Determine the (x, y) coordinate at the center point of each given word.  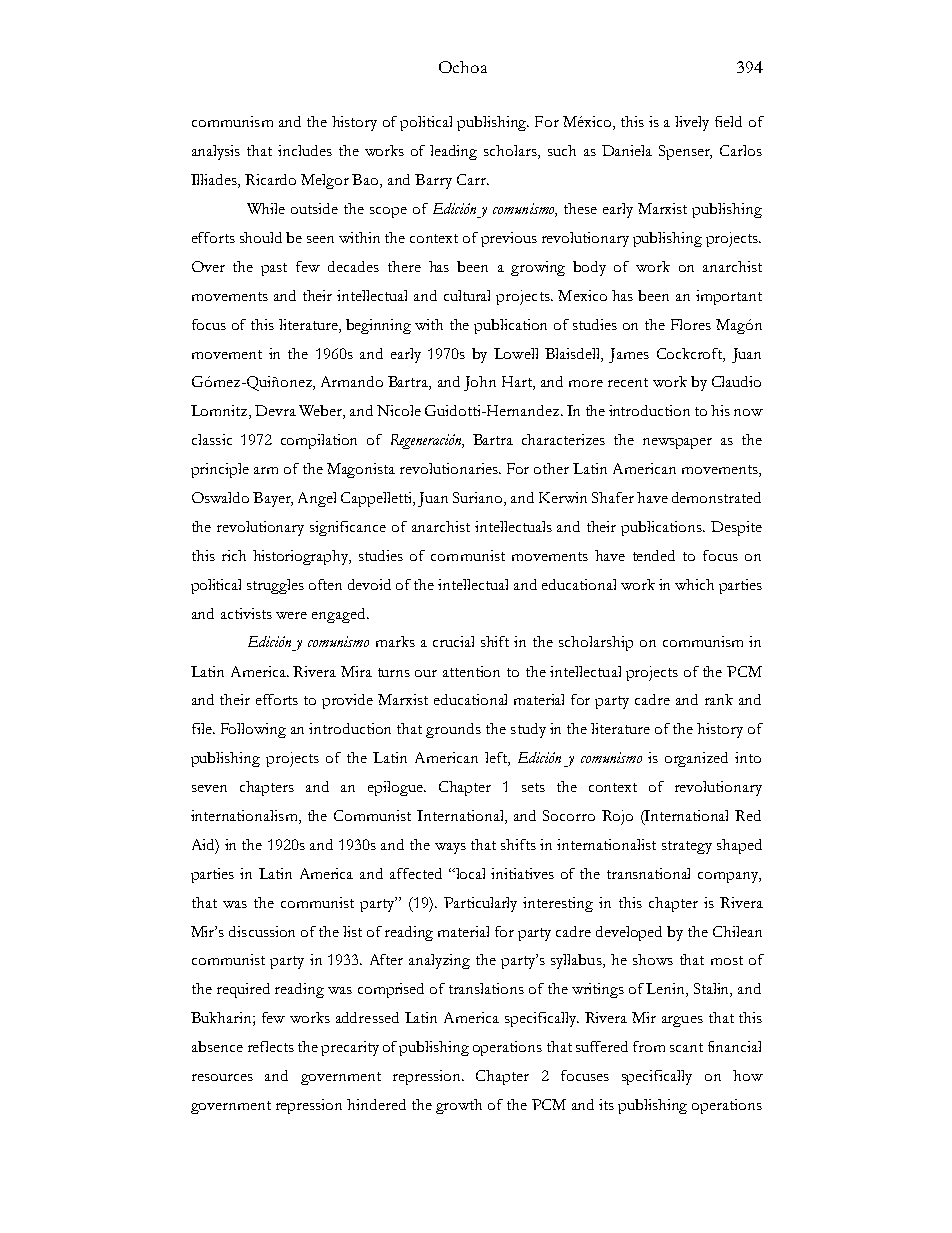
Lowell (516, 353)
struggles (275, 586)
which (694, 584)
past (274, 269)
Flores (691, 324)
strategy (687, 847)
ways (450, 848)
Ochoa (463, 67)
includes (305, 150)
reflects (271, 1046)
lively (692, 123)
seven (209, 788)
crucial (453, 641)
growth (459, 1106)
